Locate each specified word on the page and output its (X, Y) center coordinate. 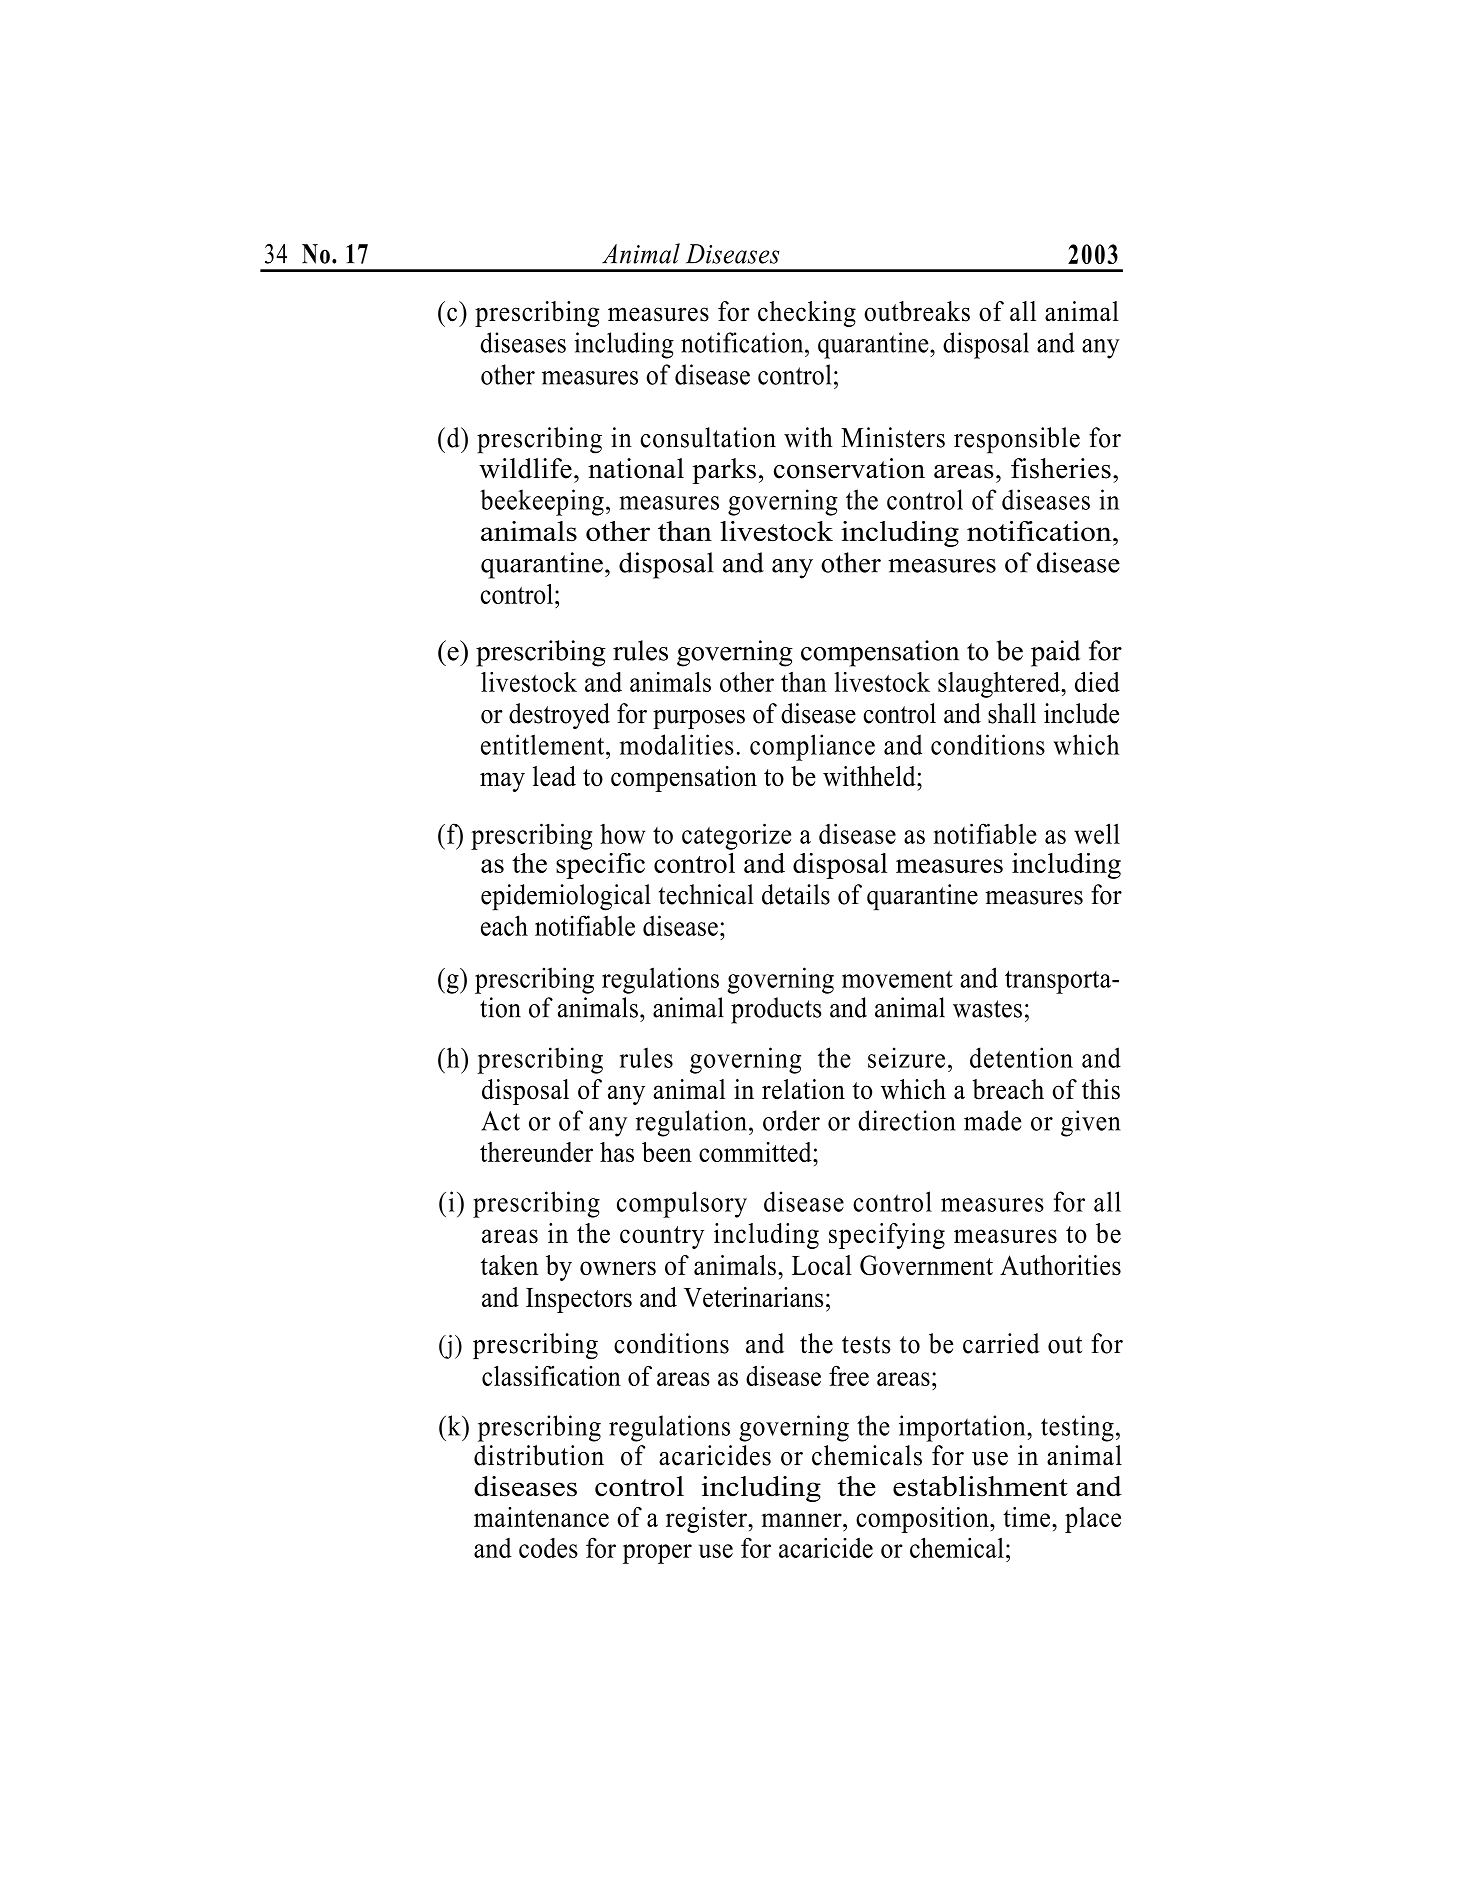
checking (807, 314)
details (796, 894)
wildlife (525, 468)
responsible (1017, 440)
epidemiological (566, 897)
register (707, 1520)
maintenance (541, 1517)
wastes (987, 1009)
